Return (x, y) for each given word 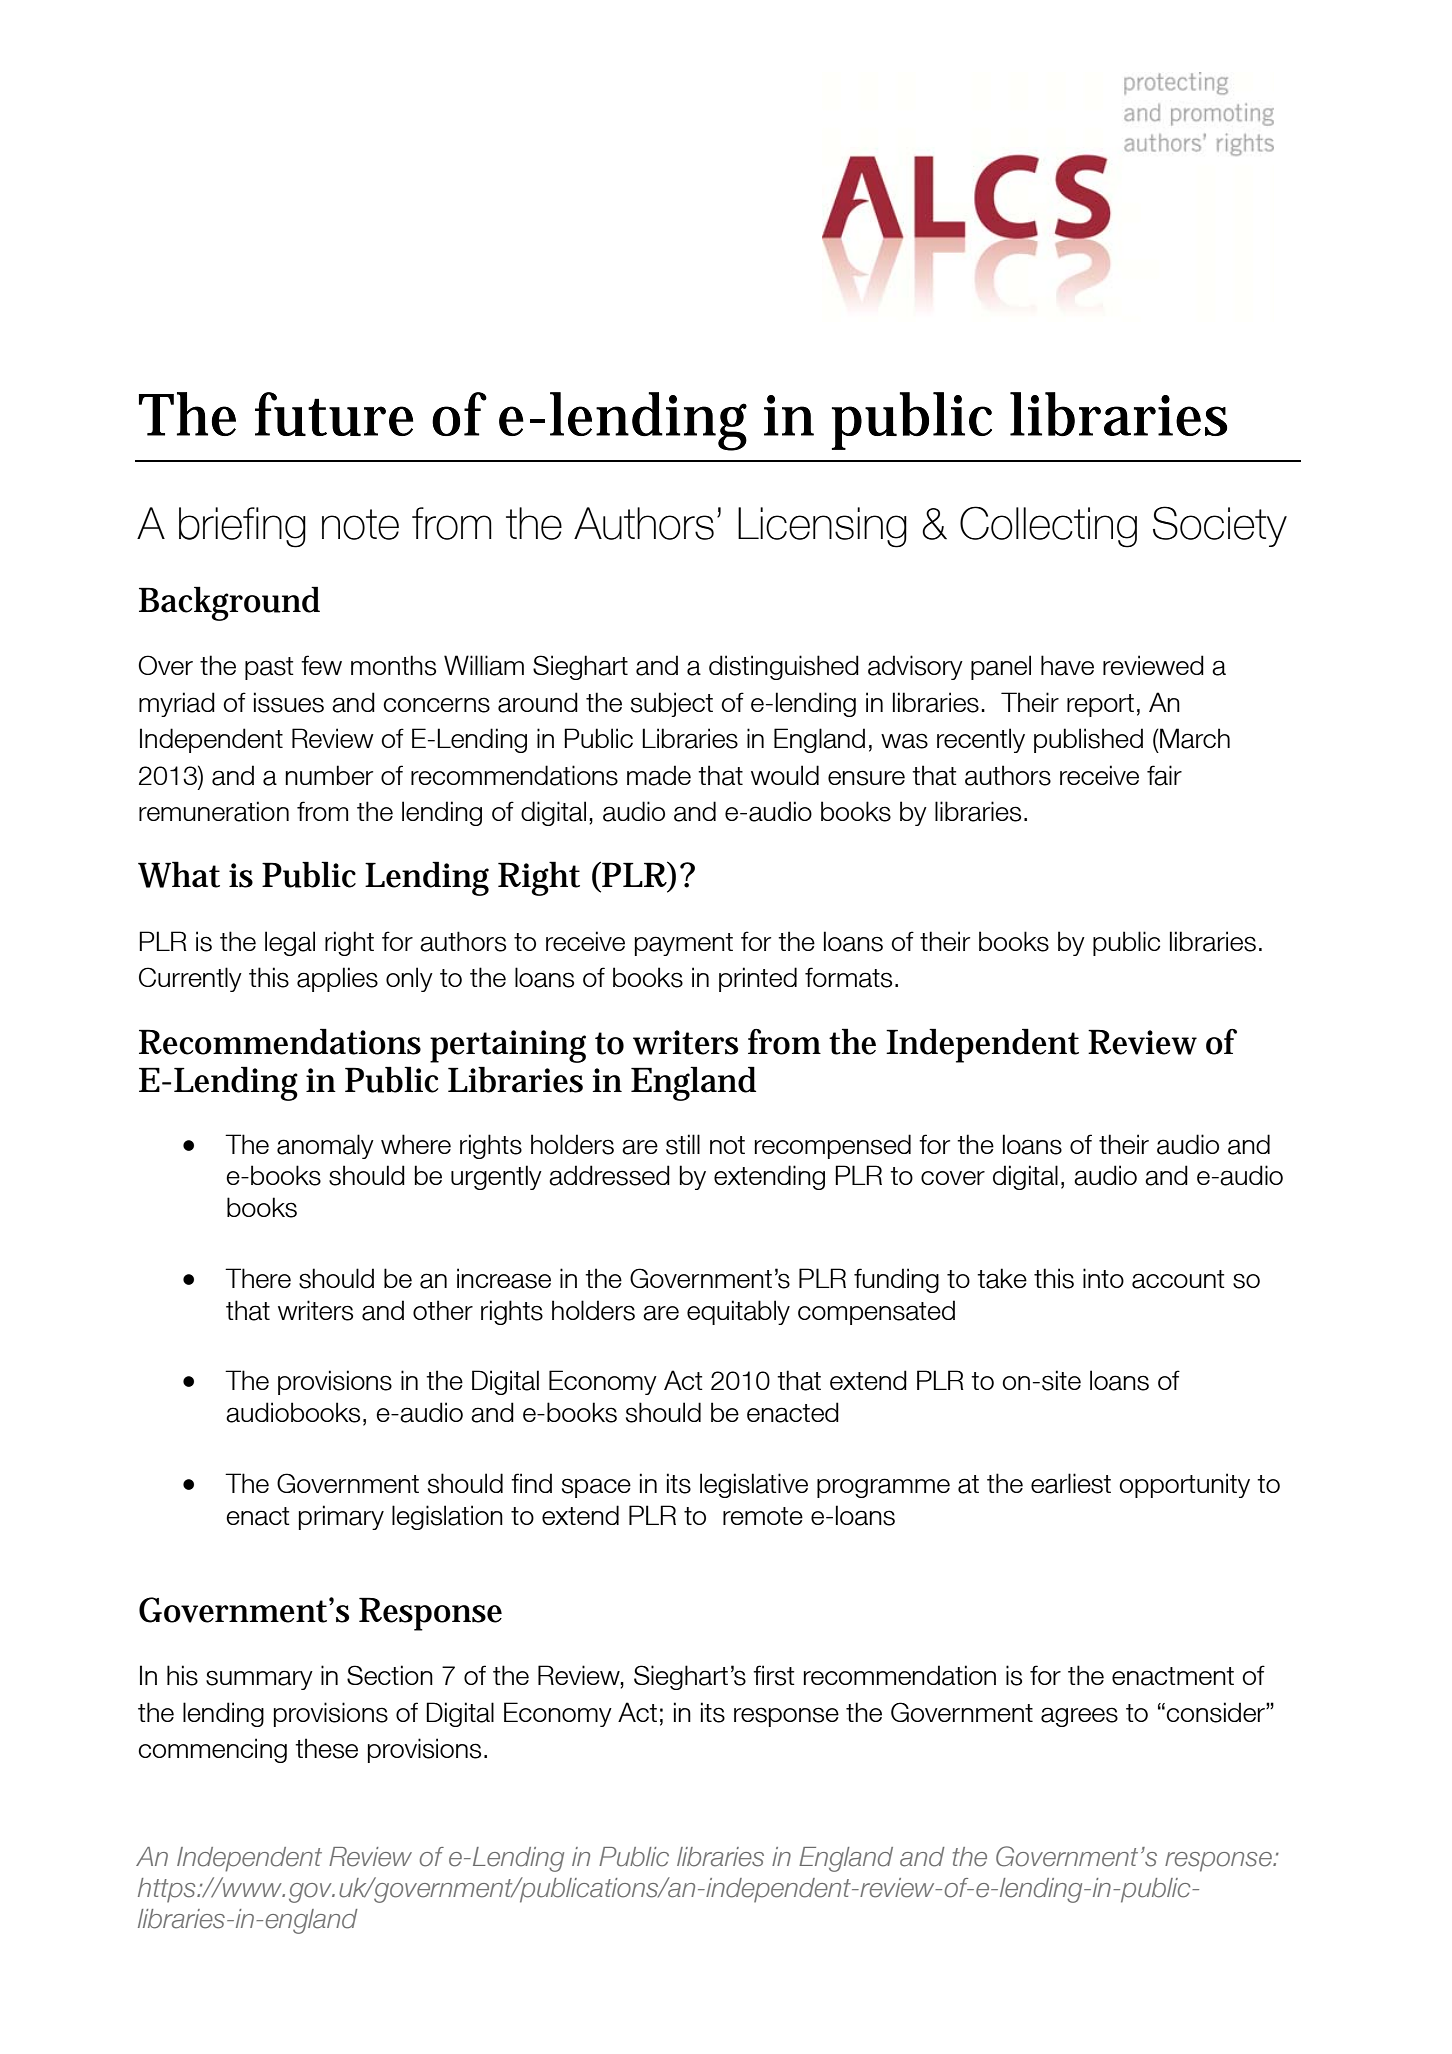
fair (1164, 775)
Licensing (822, 527)
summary (259, 1680)
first (774, 1675)
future (334, 414)
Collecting (1048, 527)
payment (684, 944)
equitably (738, 1312)
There (258, 1278)
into (1103, 1278)
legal (290, 943)
